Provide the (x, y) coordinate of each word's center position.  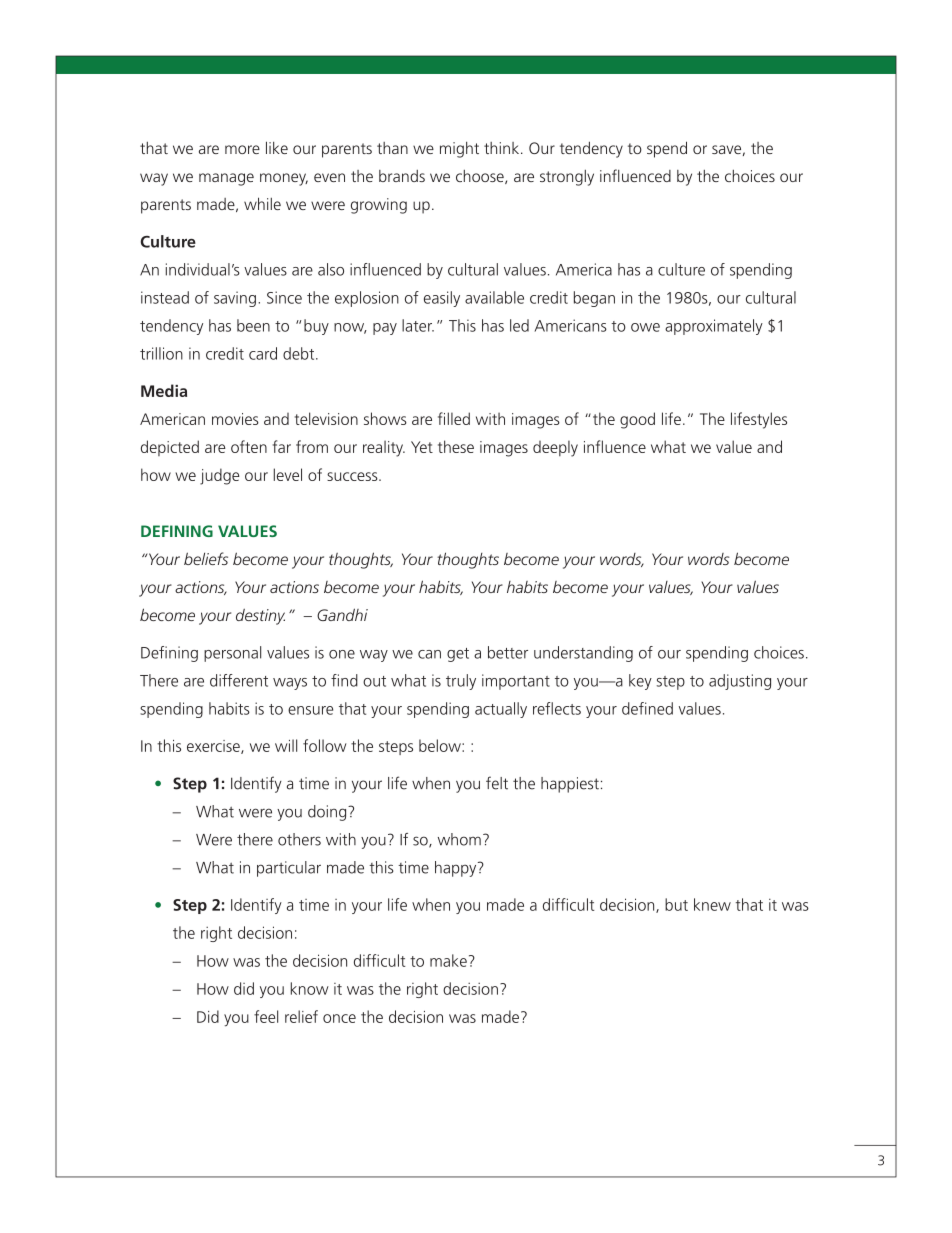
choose (481, 177)
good (637, 420)
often (249, 446)
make (448, 960)
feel (266, 1016)
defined (647, 708)
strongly (567, 178)
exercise (214, 747)
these (456, 446)
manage (226, 179)
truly (461, 682)
